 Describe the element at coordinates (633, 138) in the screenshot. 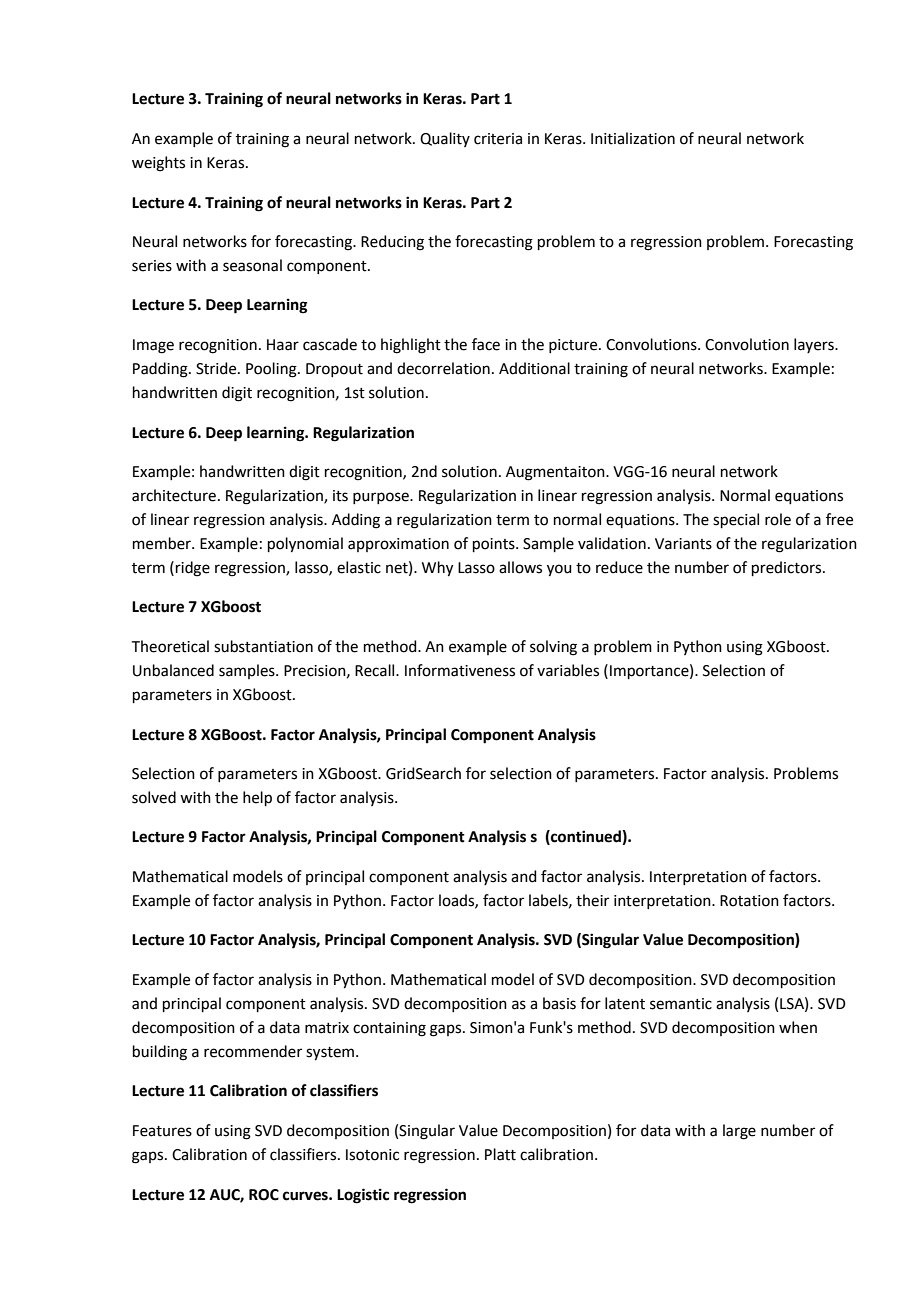

I see `Initialization` at that location.
